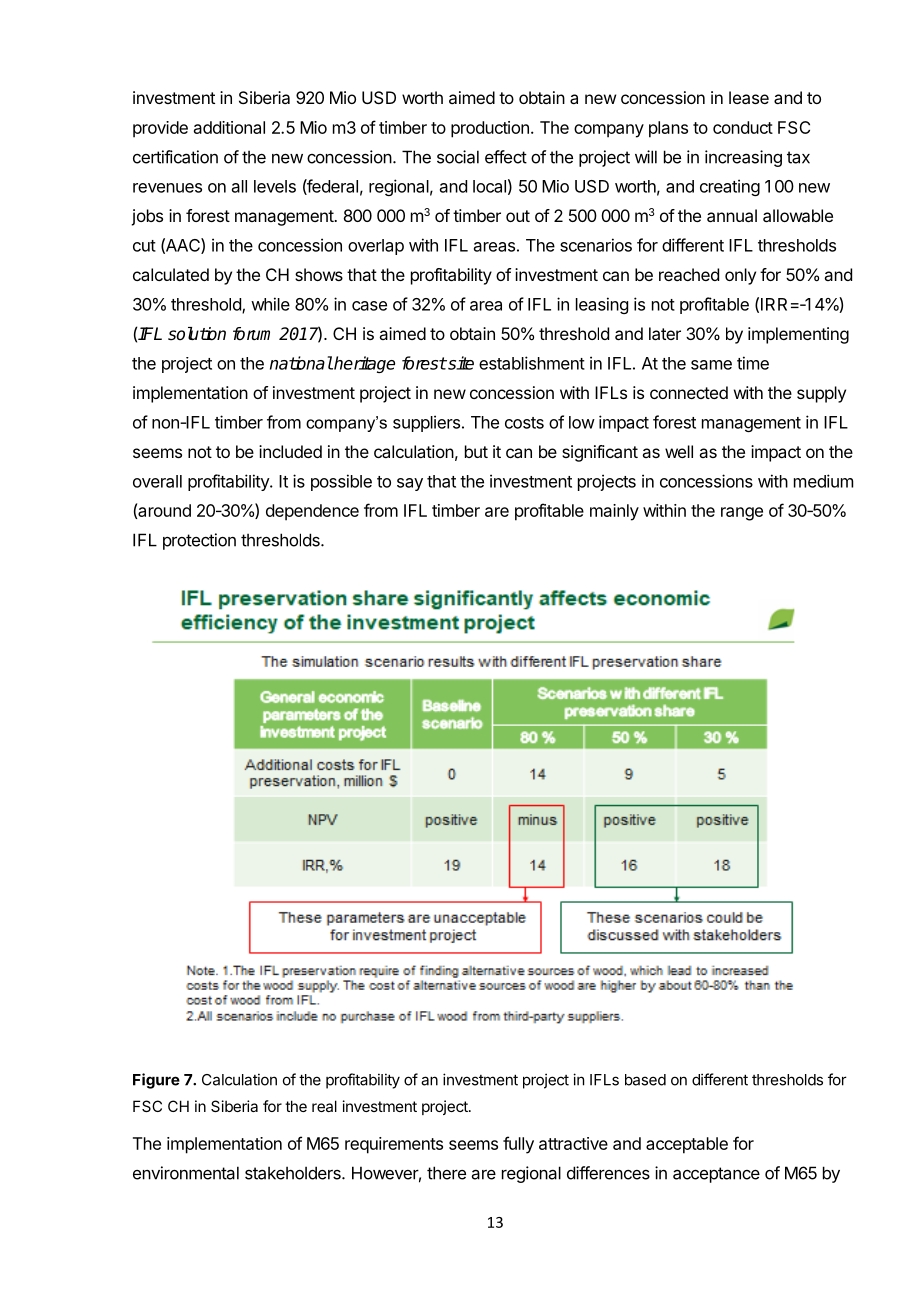  What do you see at coordinates (716, 1175) in the screenshot?
I see `acceptance` at bounding box center [716, 1175].
